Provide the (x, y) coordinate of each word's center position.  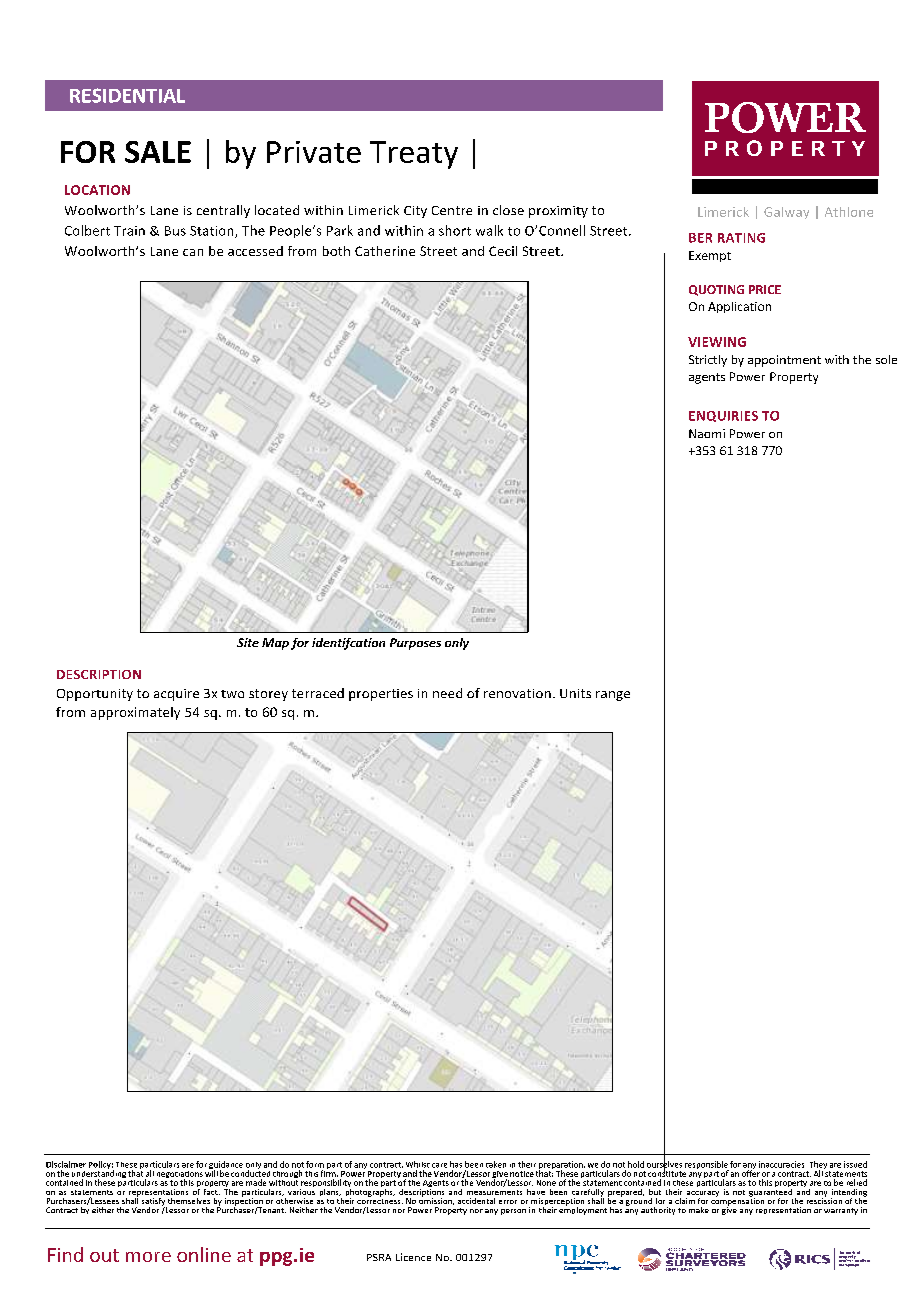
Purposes (415, 644)
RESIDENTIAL (127, 95)
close (508, 210)
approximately (135, 713)
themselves (189, 1201)
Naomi (707, 433)
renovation (517, 693)
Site (248, 642)
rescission (824, 1200)
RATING (741, 238)
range (613, 696)
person (513, 1212)
